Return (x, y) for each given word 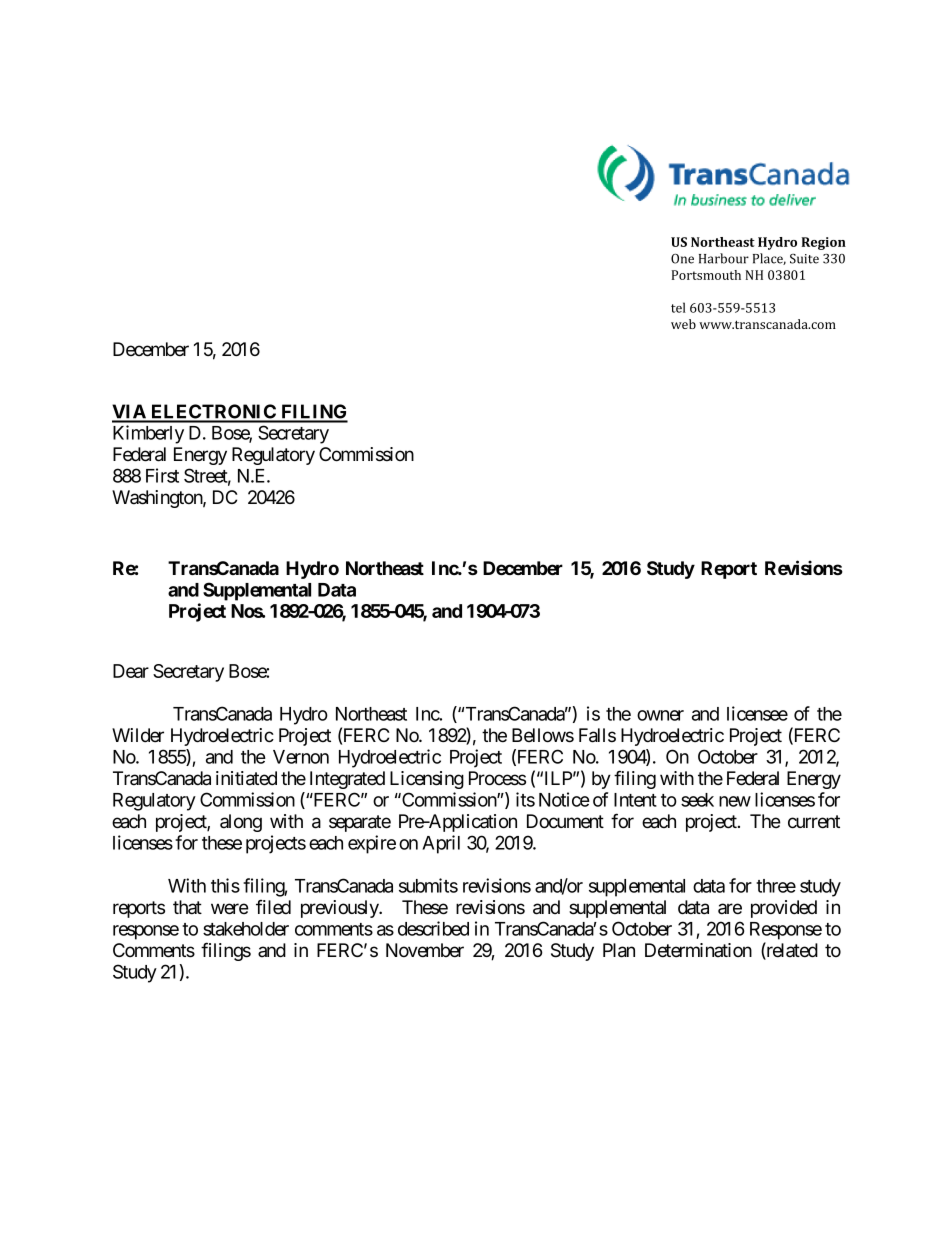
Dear (131, 671)
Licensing (427, 780)
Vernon (301, 757)
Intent (635, 800)
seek (697, 800)
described (433, 928)
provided (784, 909)
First (162, 475)
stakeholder (246, 929)
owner (660, 715)
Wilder (138, 735)
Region (824, 243)
